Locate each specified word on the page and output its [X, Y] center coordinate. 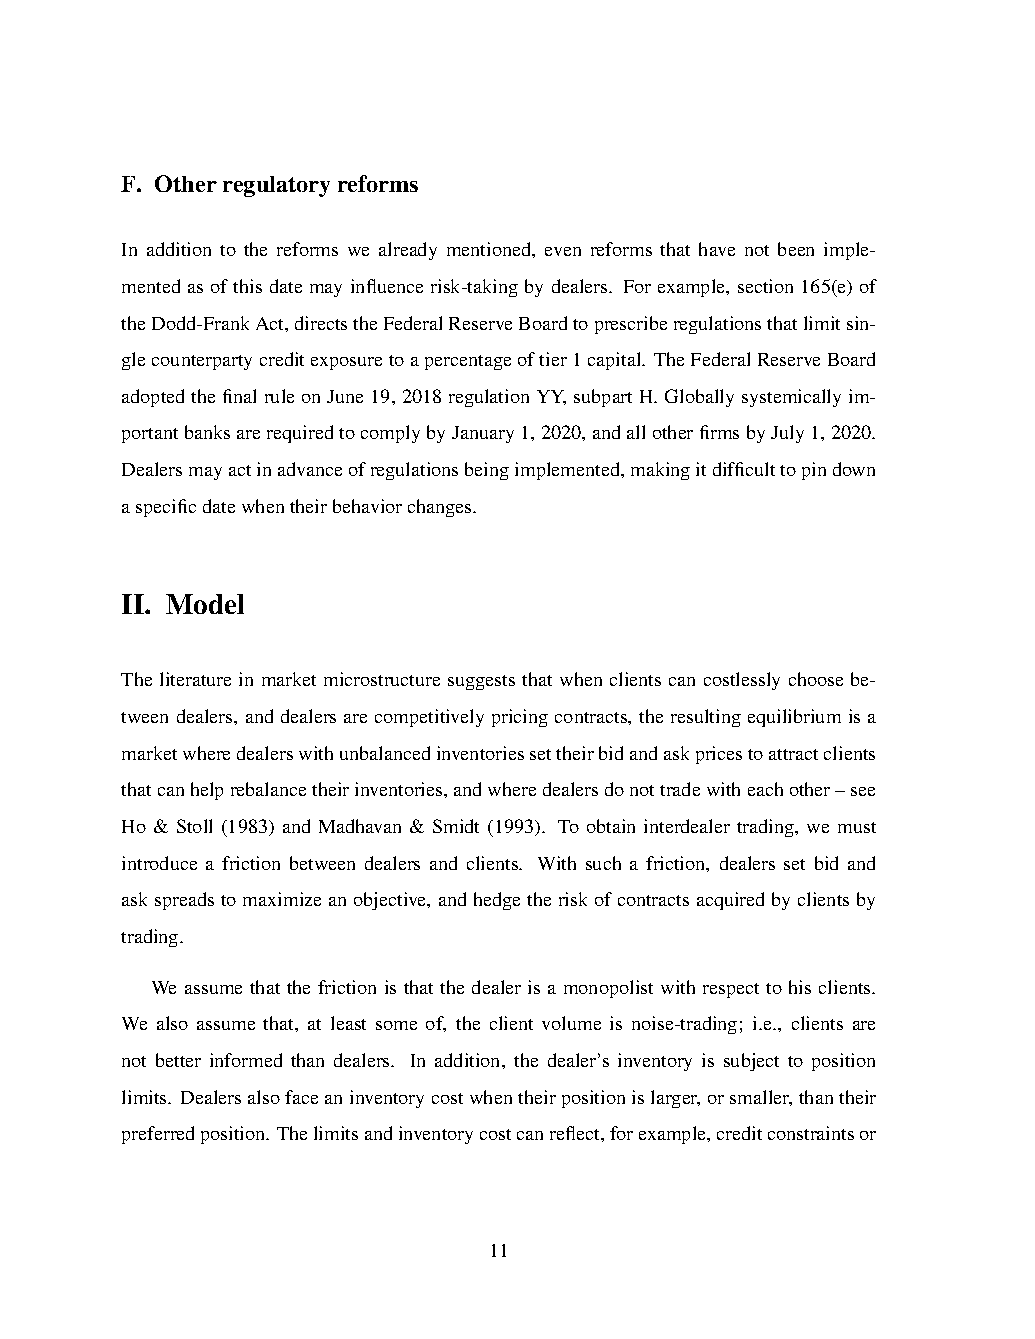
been [796, 249]
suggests [481, 682]
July [787, 434]
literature [195, 679]
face [301, 1097]
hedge [497, 901]
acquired [730, 901]
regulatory [276, 186]
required [300, 434]
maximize [282, 899]
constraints [811, 1133]
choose [816, 679]
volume [571, 1023]
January [483, 434]
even [563, 251]
